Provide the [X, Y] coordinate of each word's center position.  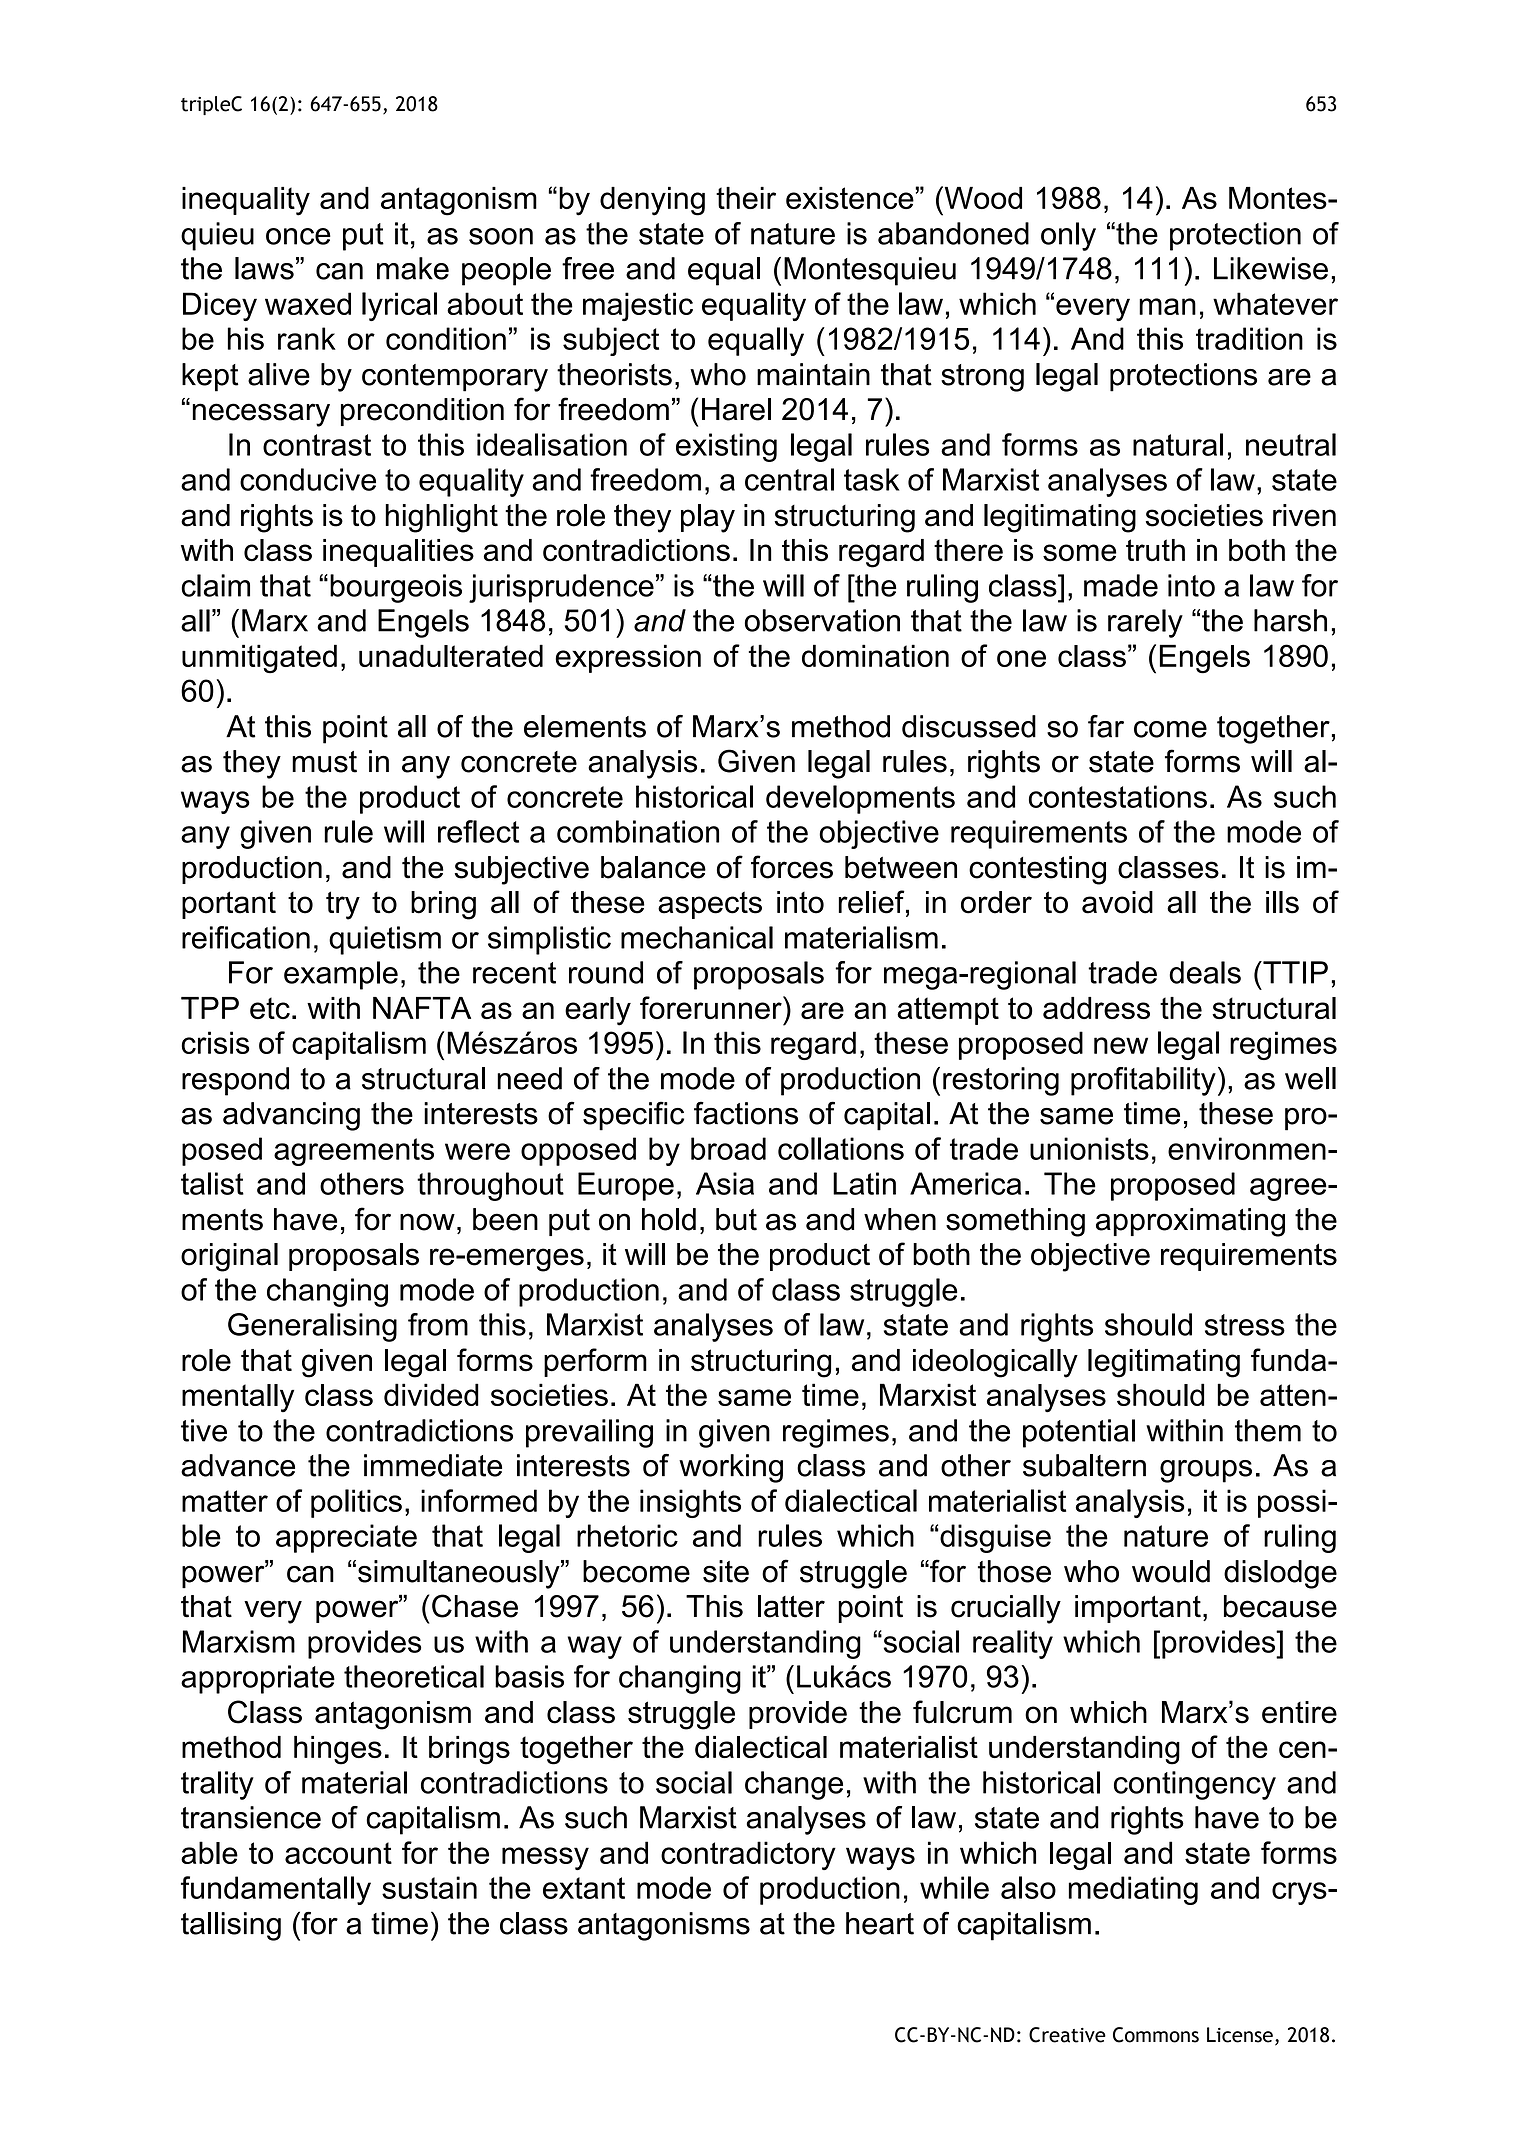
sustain [429, 1887]
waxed [308, 303]
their [746, 198]
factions [746, 1113]
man [1167, 306]
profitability [1143, 1081]
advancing [291, 1116]
